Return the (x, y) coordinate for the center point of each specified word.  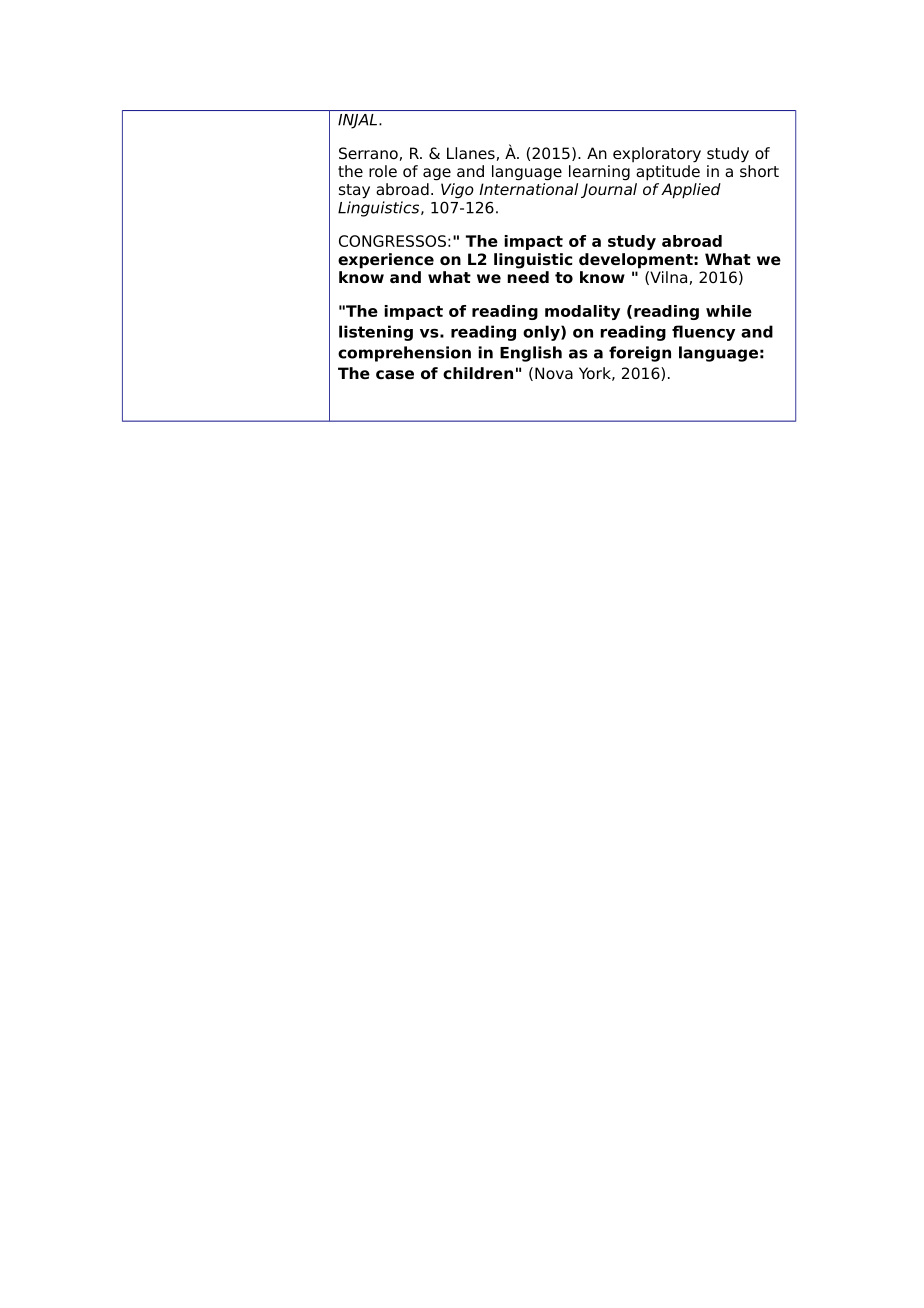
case (395, 375)
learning (599, 173)
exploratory (657, 155)
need (528, 277)
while (729, 311)
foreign (640, 354)
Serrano (368, 153)
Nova (554, 373)
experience (386, 261)
